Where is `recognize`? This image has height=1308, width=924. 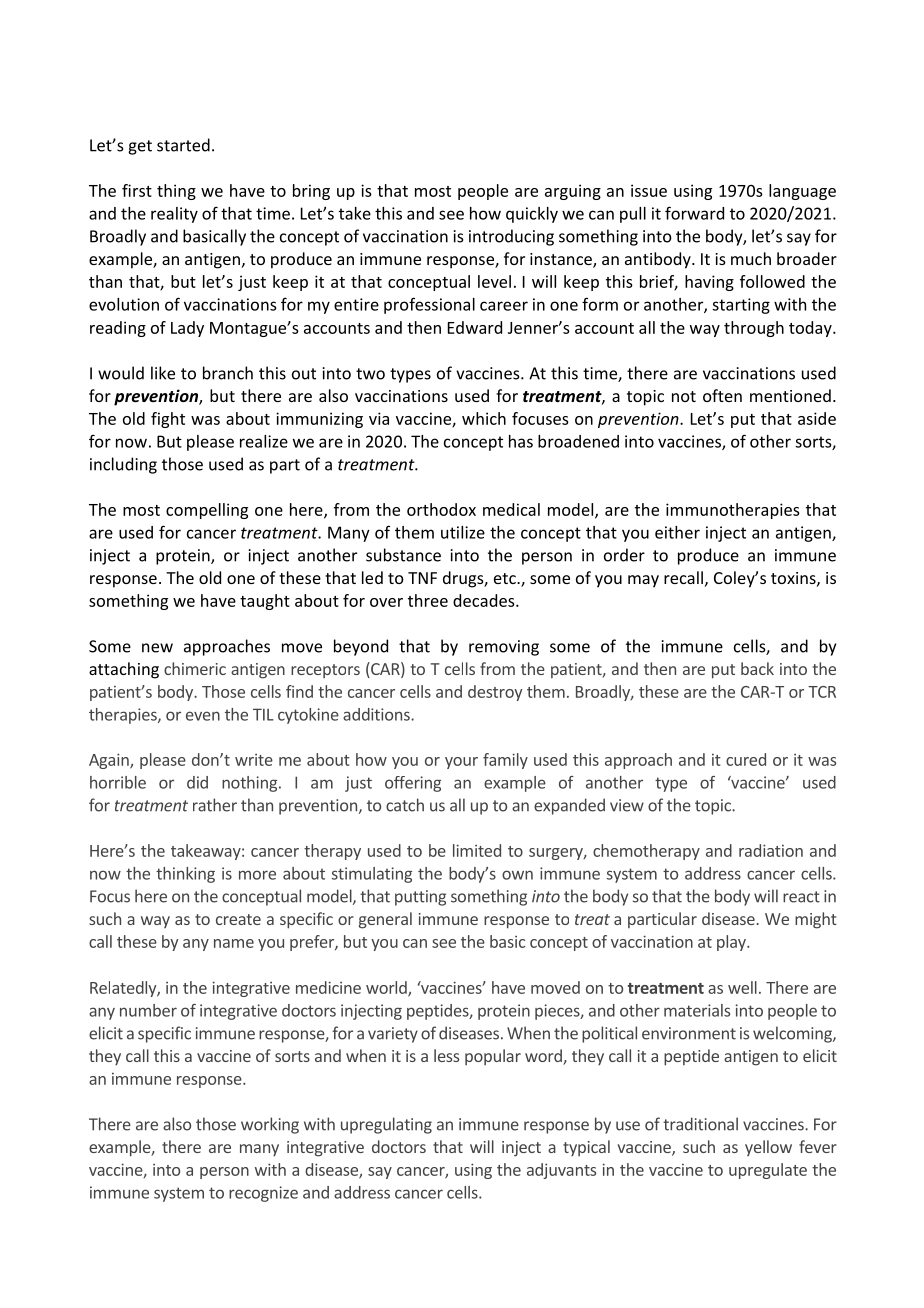 recognize is located at coordinates (263, 1194).
